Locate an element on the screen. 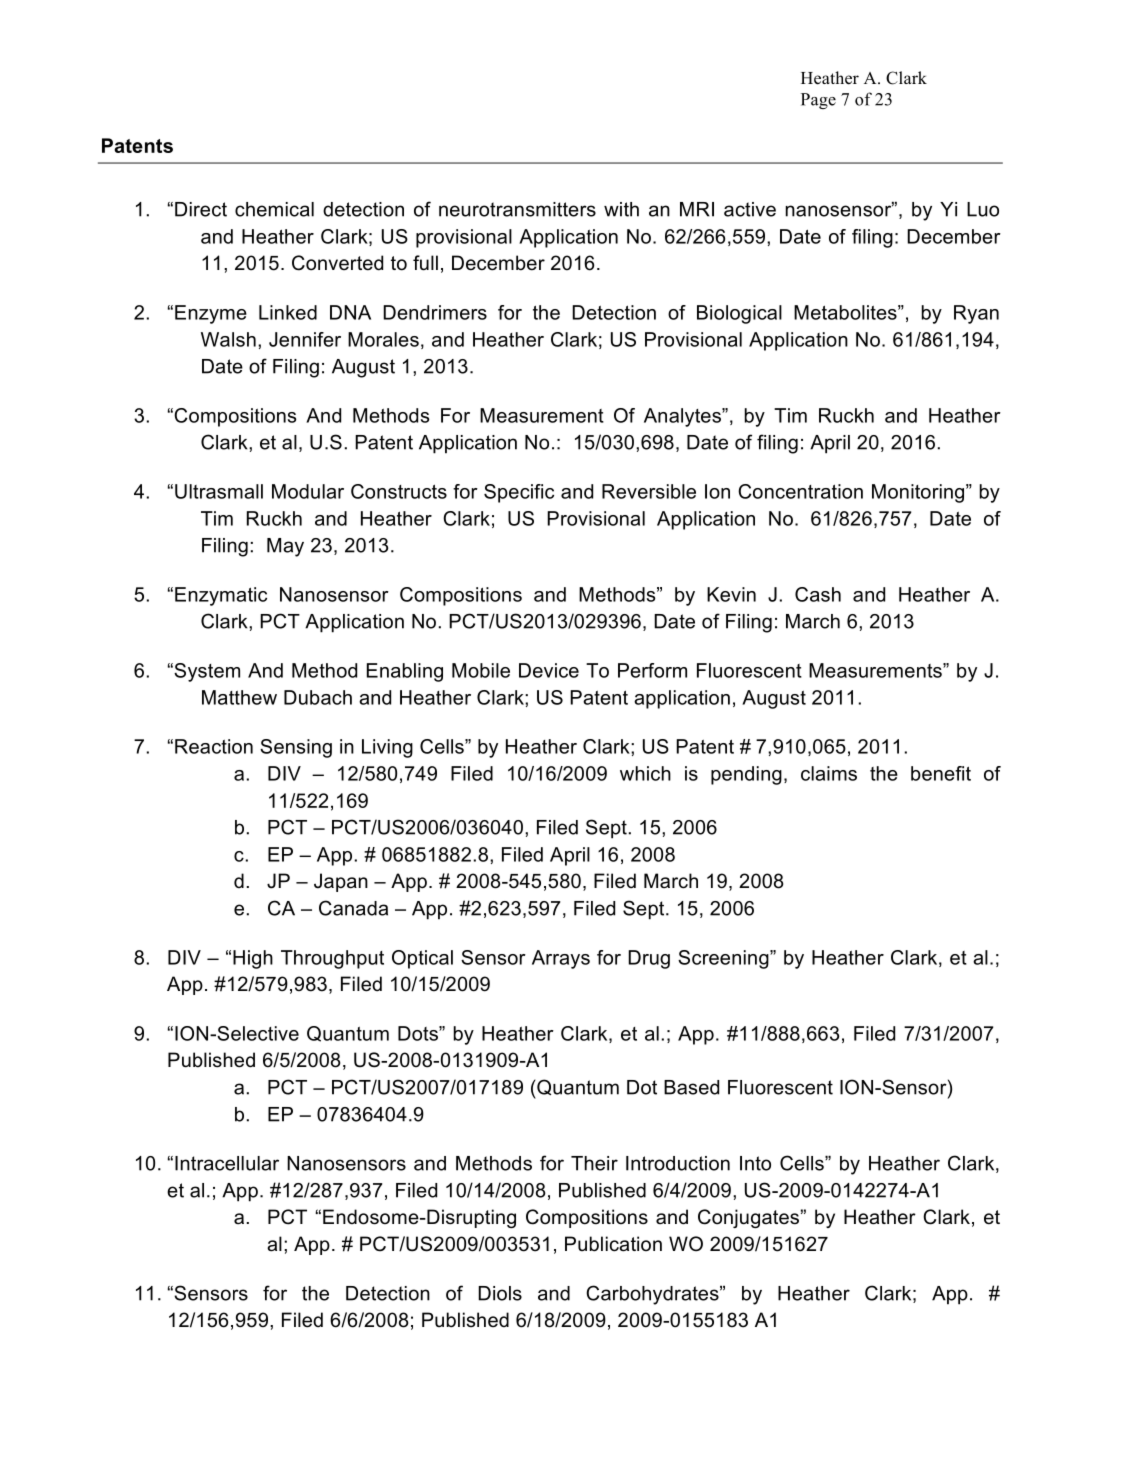  Page is located at coordinates (818, 101).
